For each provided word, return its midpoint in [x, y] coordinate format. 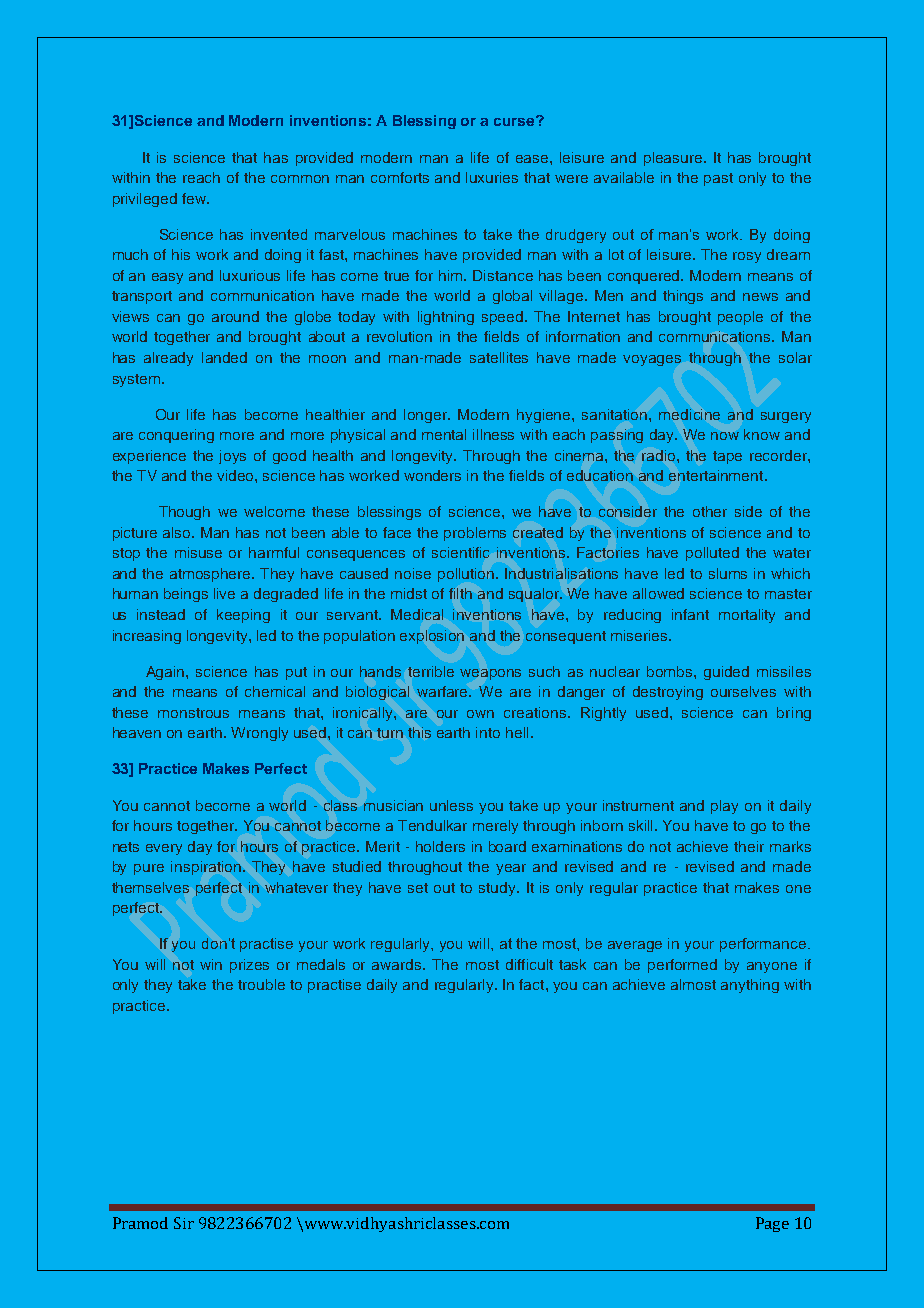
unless [451, 805]
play [724, 807]
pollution [467, 575]
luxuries [492, 177]
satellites [499, 357]
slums [728, 573]
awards [398, 964]
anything [750, 986]
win [211, 964]
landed [224, 357]
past [718, 179]
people [740, 318]
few [195, 198]
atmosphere [211, 575]
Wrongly [259, 734]
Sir [184, 1223]
